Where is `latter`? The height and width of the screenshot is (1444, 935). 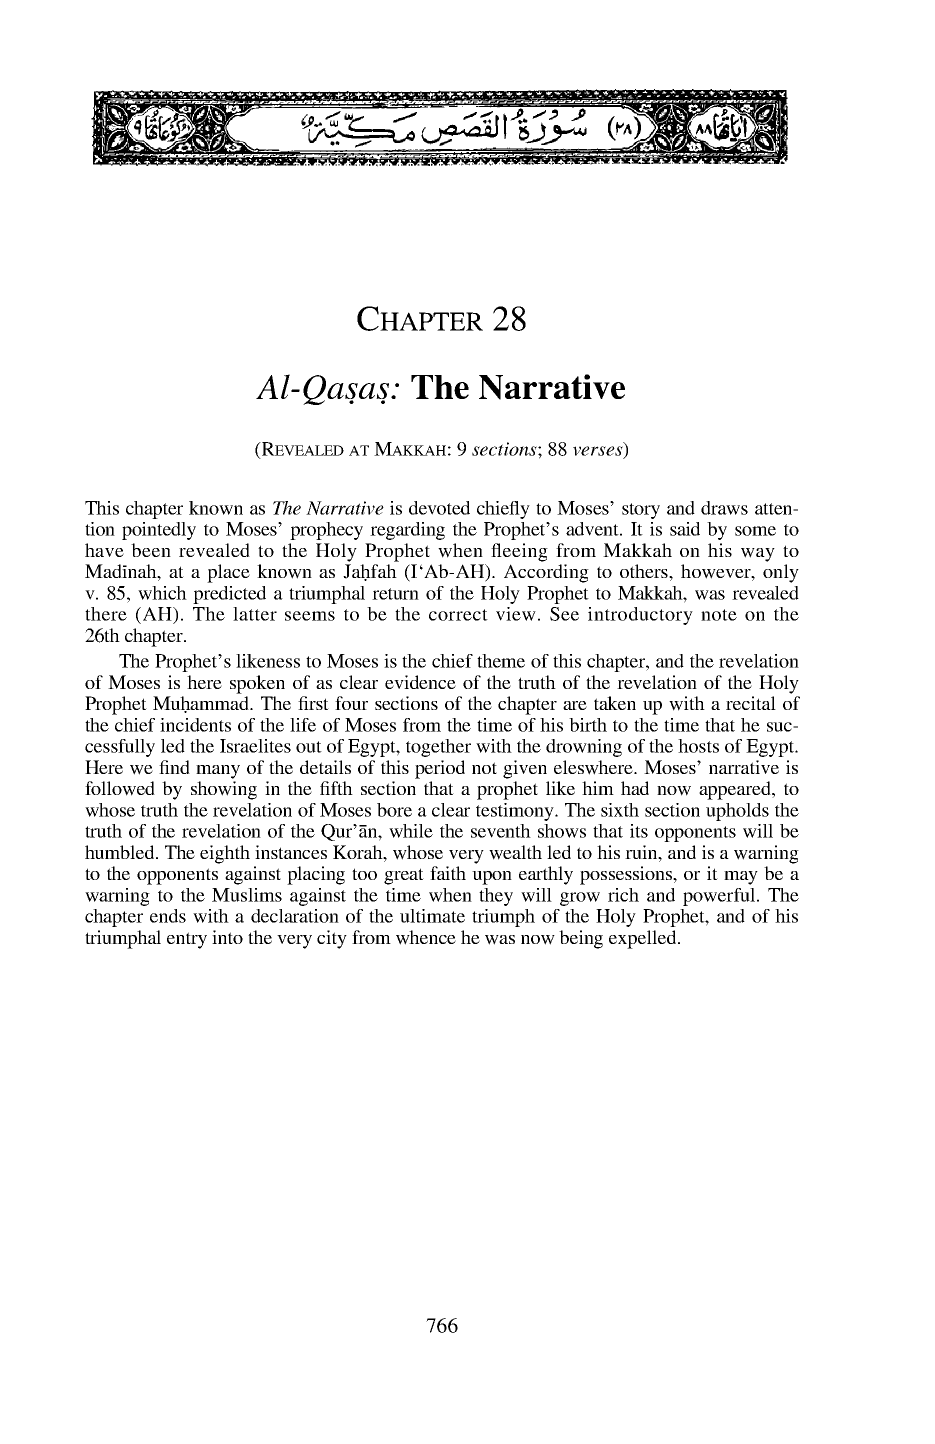 latter is located at coordinates (255, 614).
